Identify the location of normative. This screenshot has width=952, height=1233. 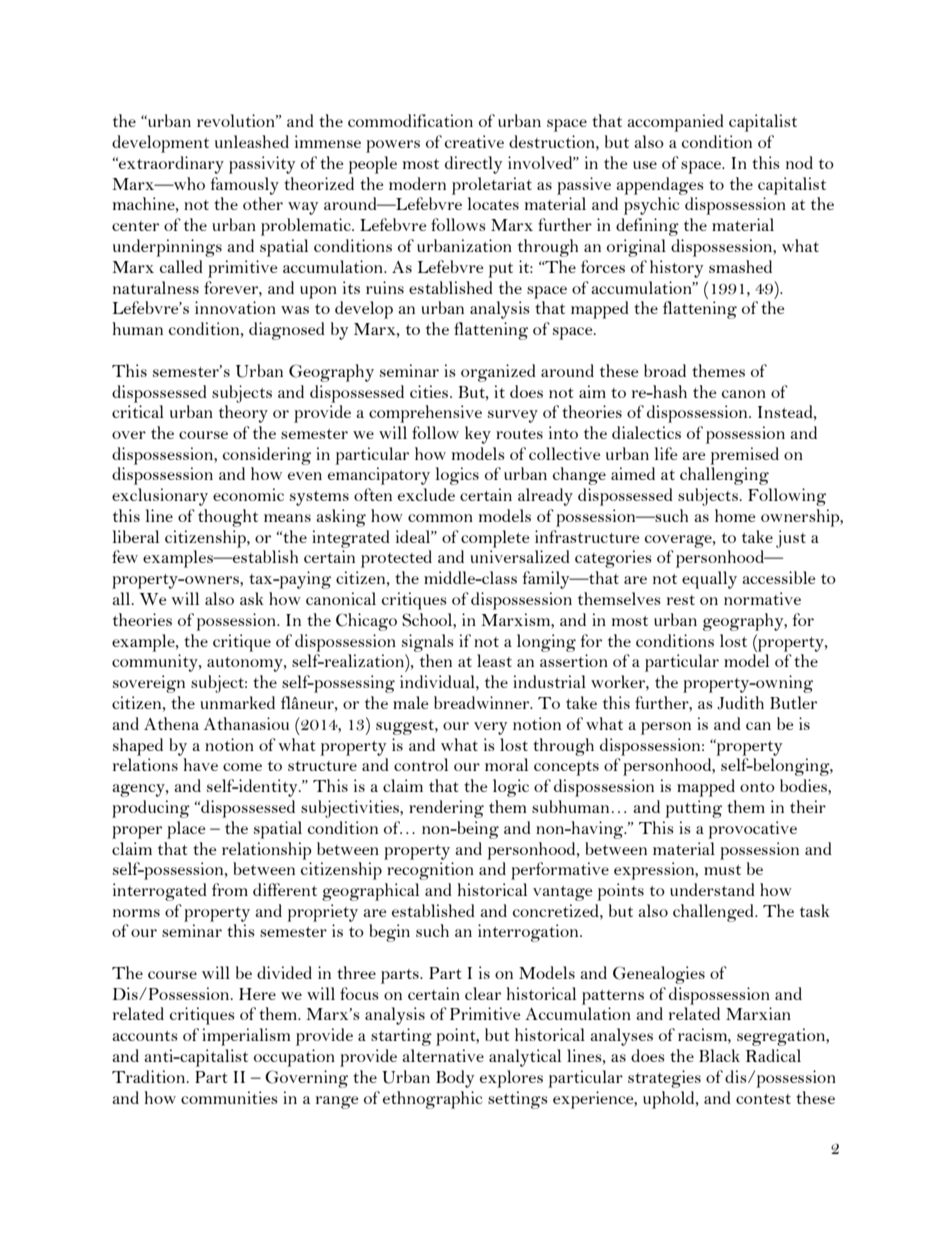
(762, 598).
